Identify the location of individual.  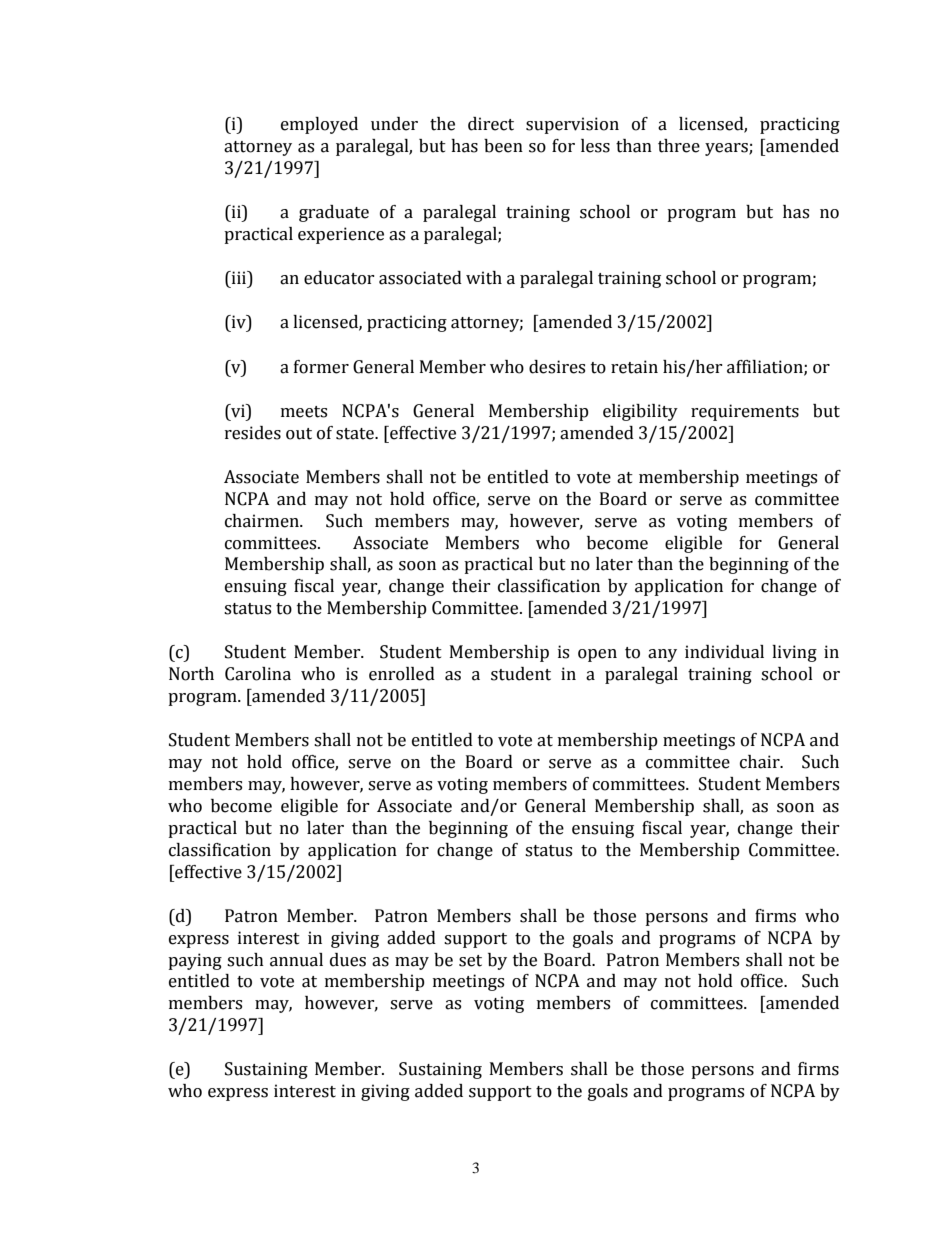
(724, 652).
